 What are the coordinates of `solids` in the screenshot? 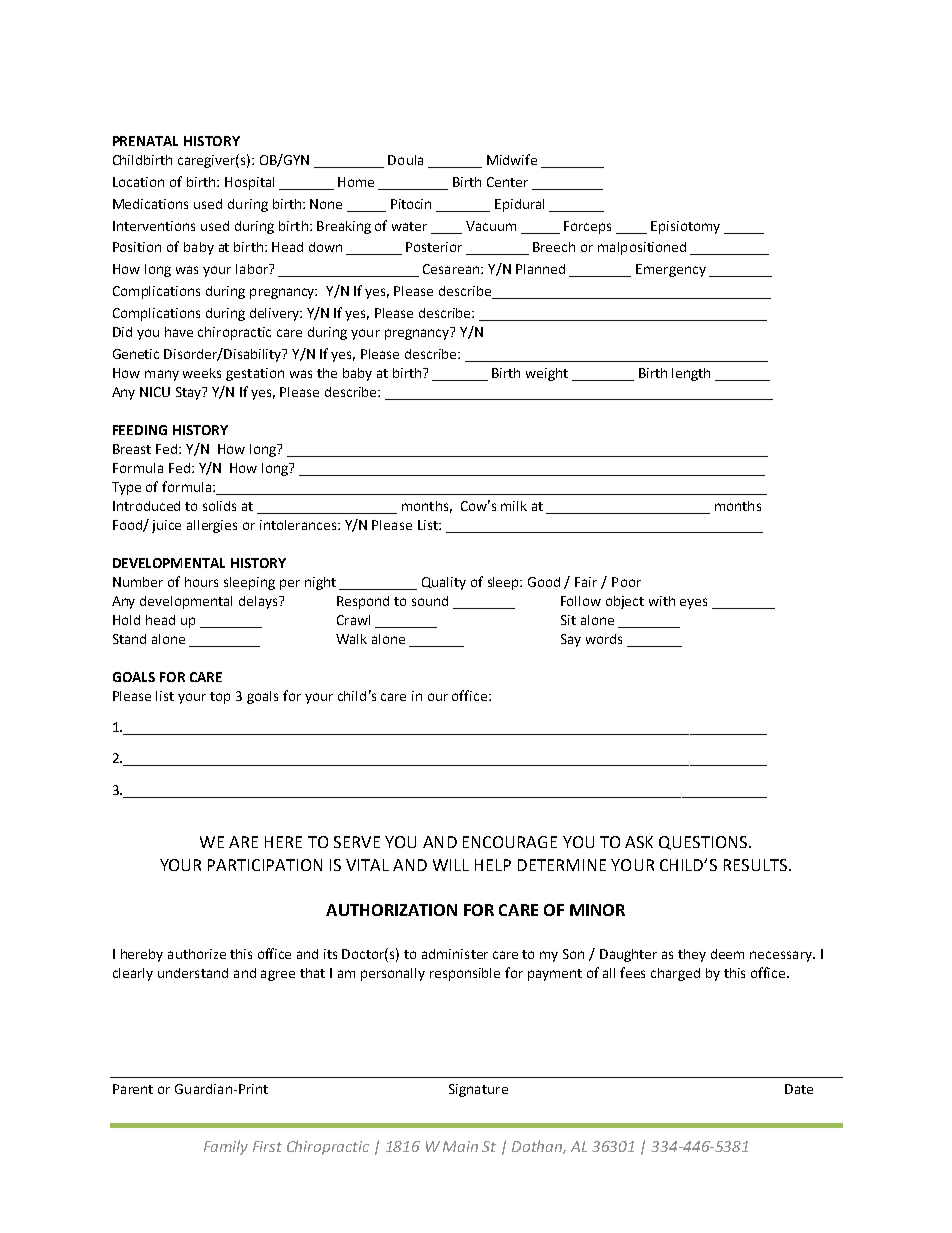 It's located at (219, 506).
